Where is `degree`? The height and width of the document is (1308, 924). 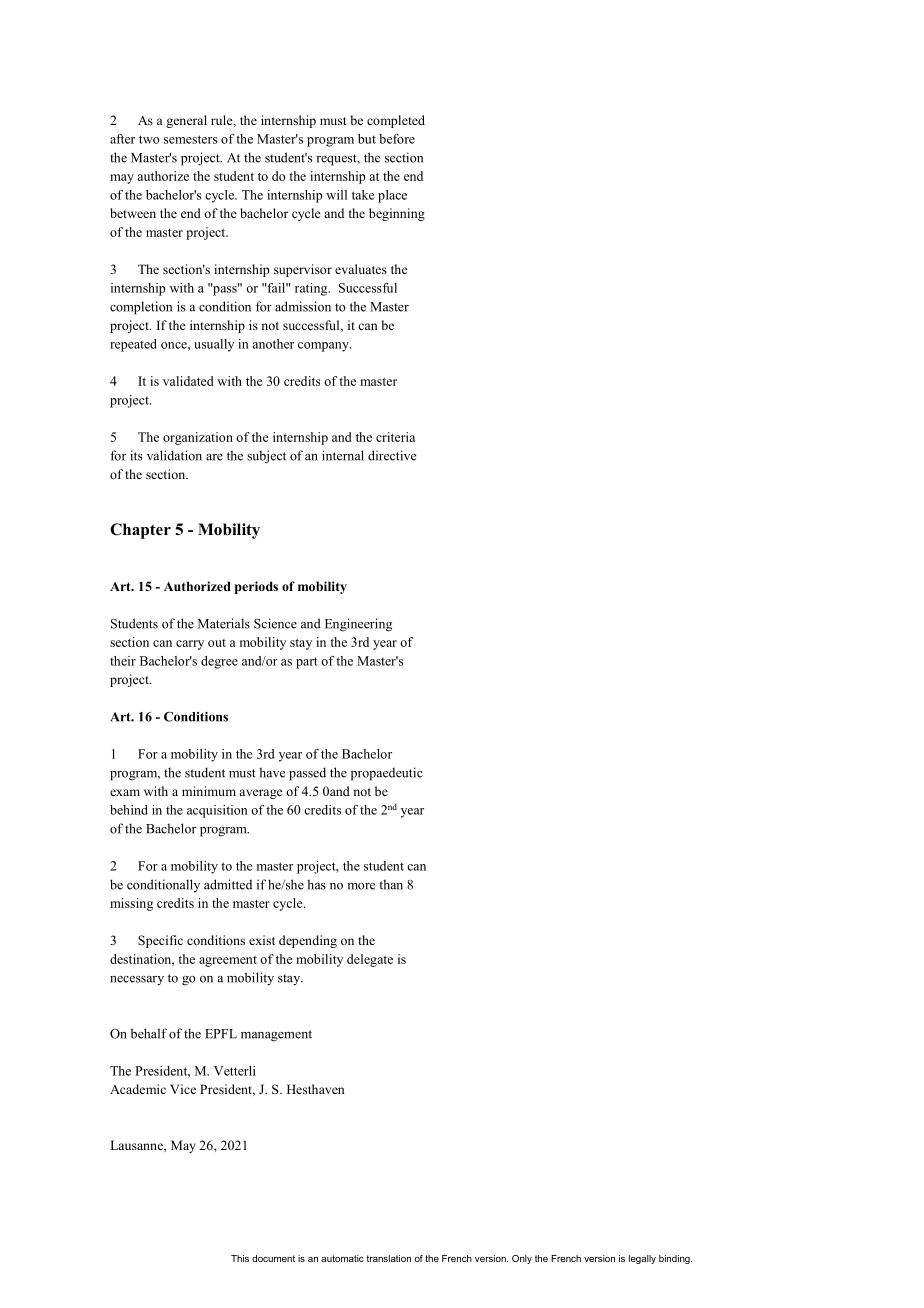
degree is located at coordinates (219, 662).
